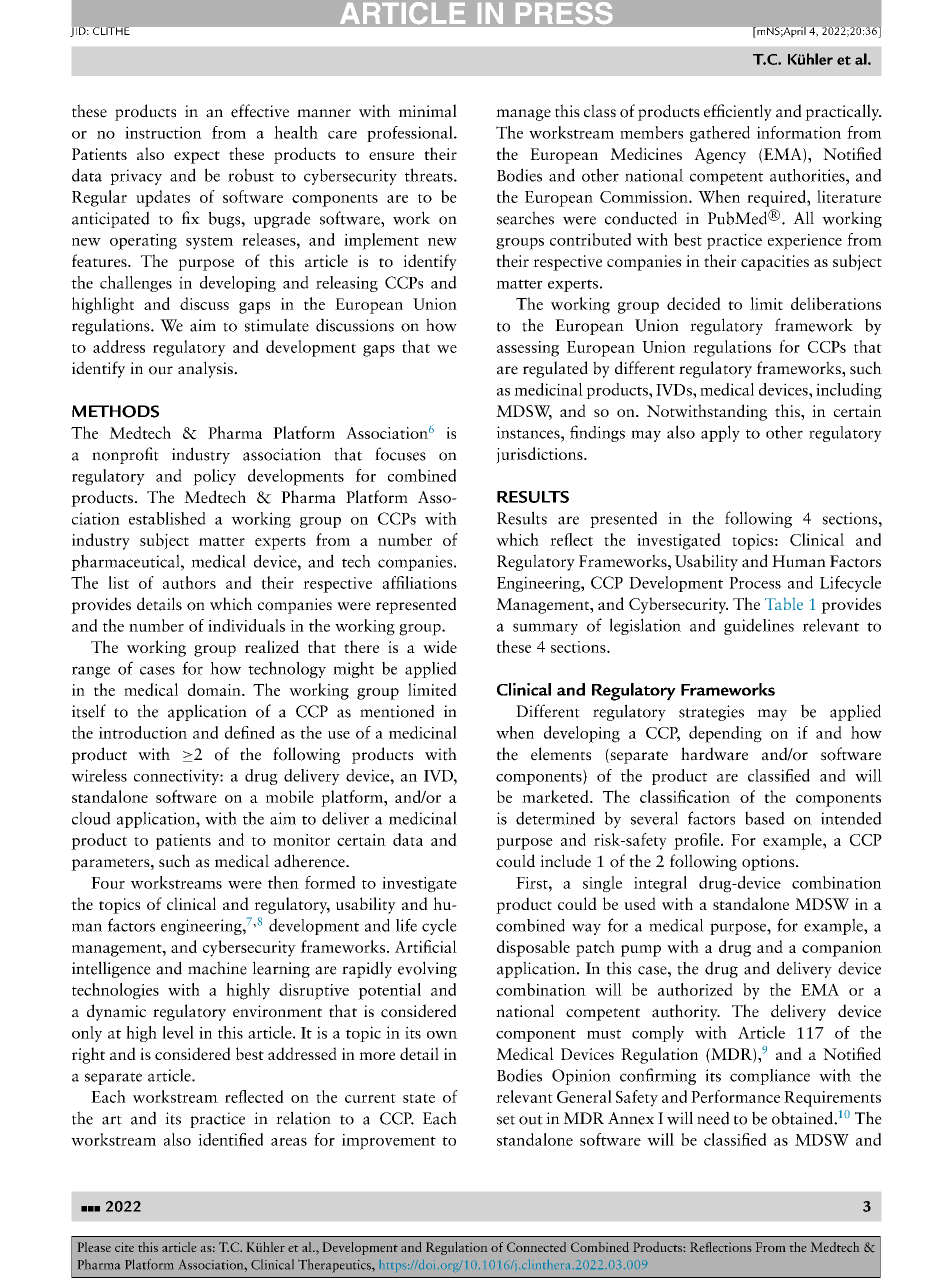 The height and width of the image is (1280, 952). What do you see at coordinates (124, 1247) in the image?
I see `cite` at bounding box center [124, 1247].
